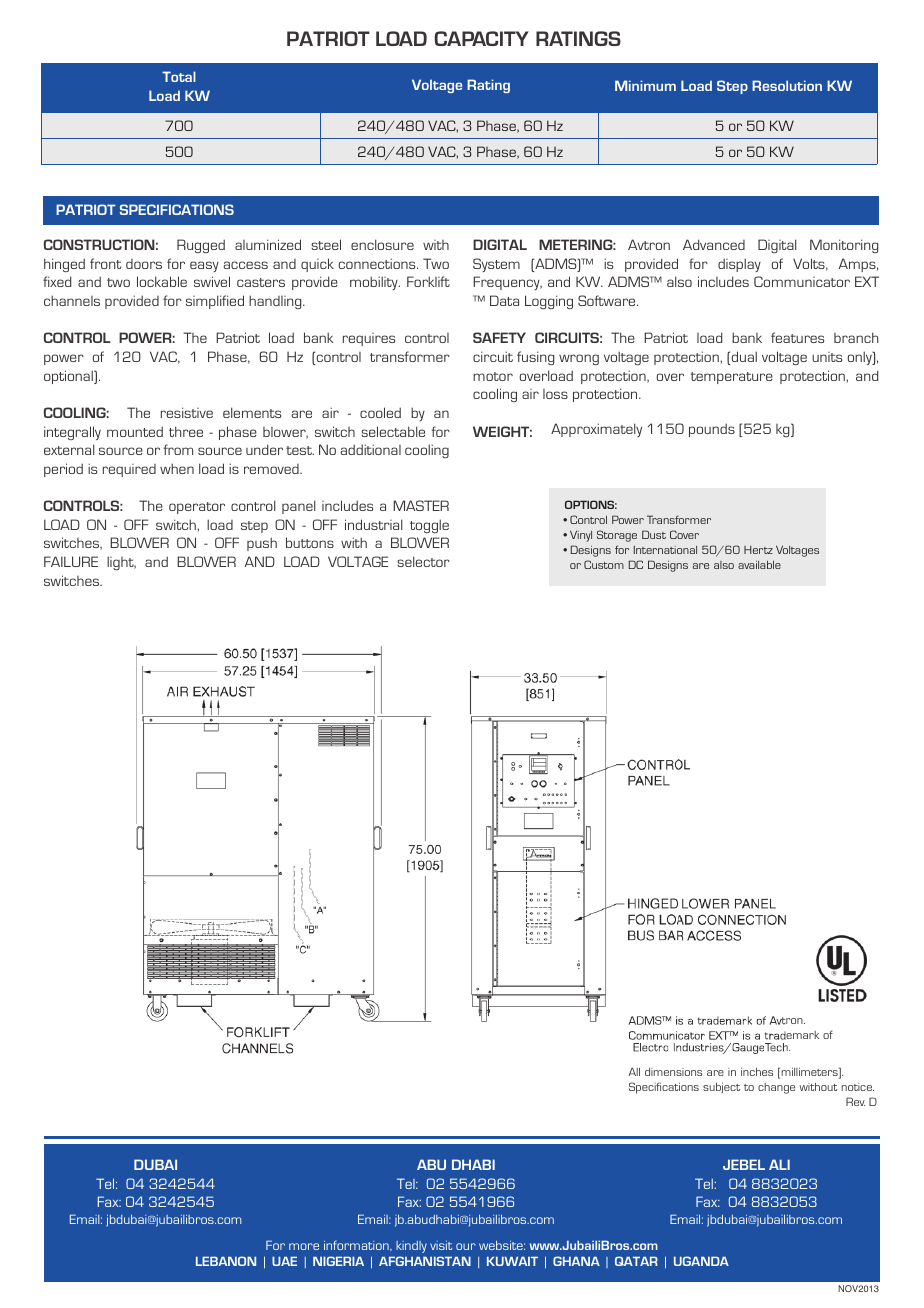  Describe the element at coordinates (759, 565) in the screenshot. I see `available` at that location.
